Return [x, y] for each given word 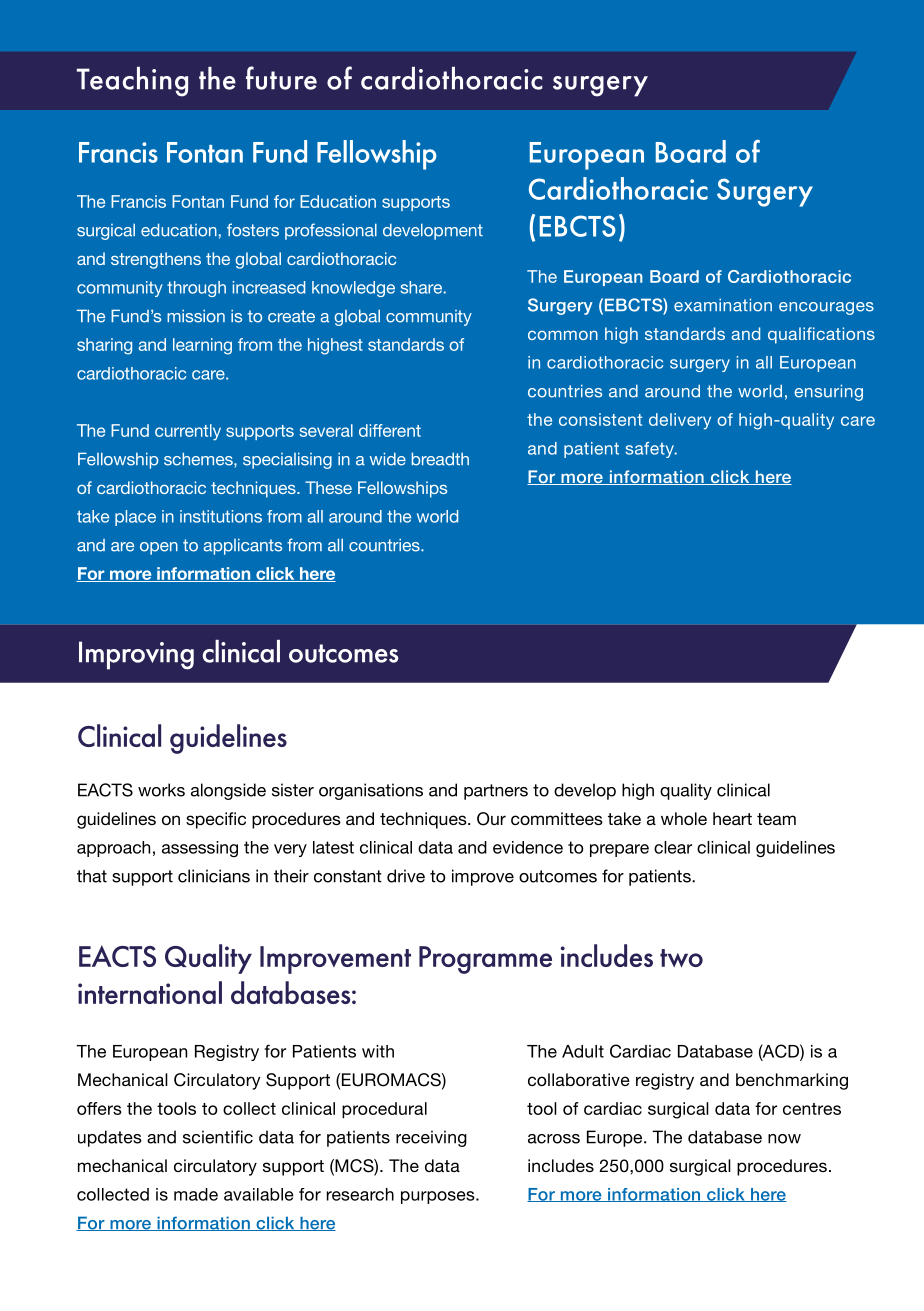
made [196, 1194]
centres [812, 1109]
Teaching [132, 82]
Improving [136, 655]
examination [723, 305]
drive [406, 876]
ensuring [828, 392]
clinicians [214, 876]
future [281, 78]
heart [732, 818]
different [390, 430]
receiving [431, 1138]
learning [202, 346]
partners [496, 792]
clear [673, 847]
